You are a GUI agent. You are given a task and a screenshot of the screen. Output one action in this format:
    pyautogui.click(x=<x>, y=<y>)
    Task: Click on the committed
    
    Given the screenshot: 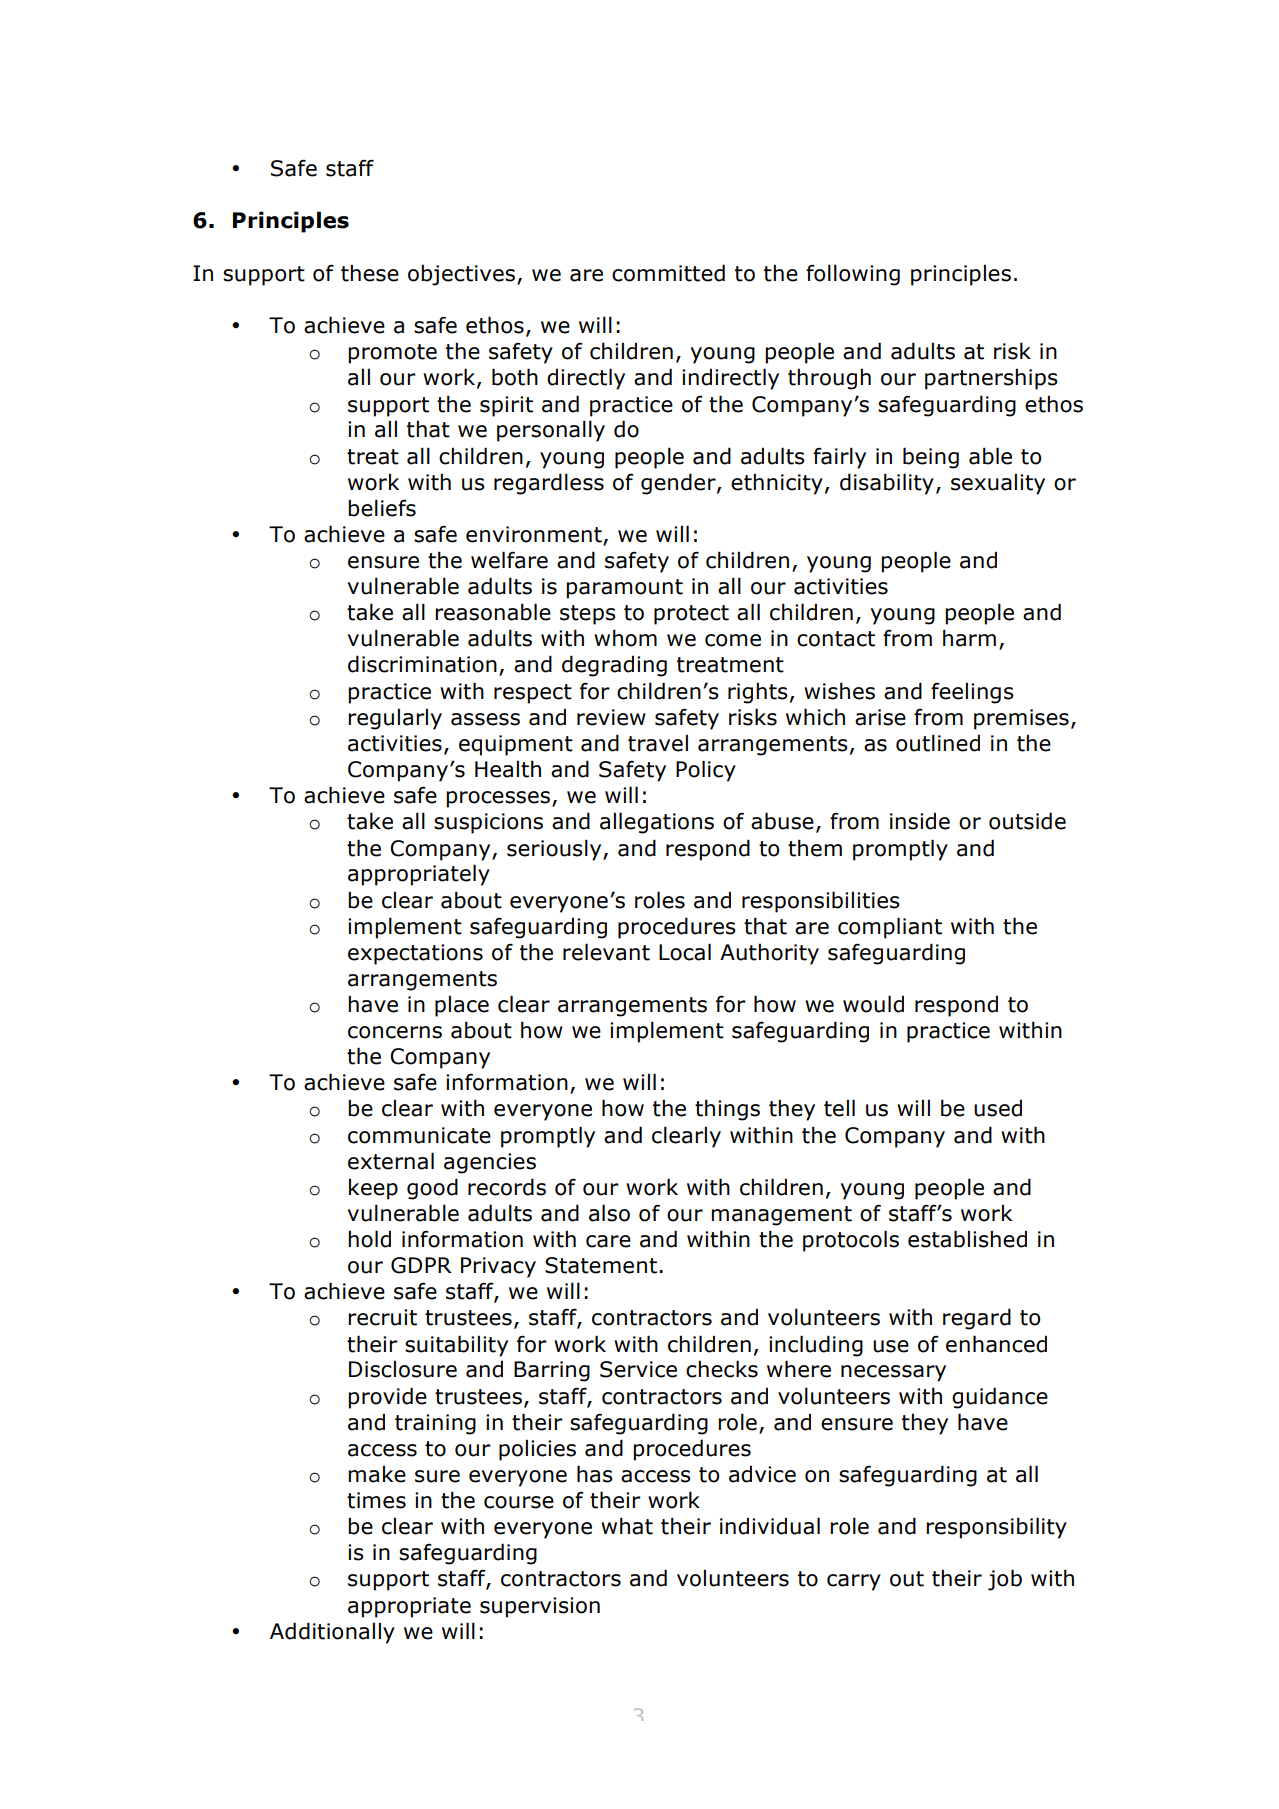 What is the action you would take?
    pyautogui.click(x=668, y=273)
